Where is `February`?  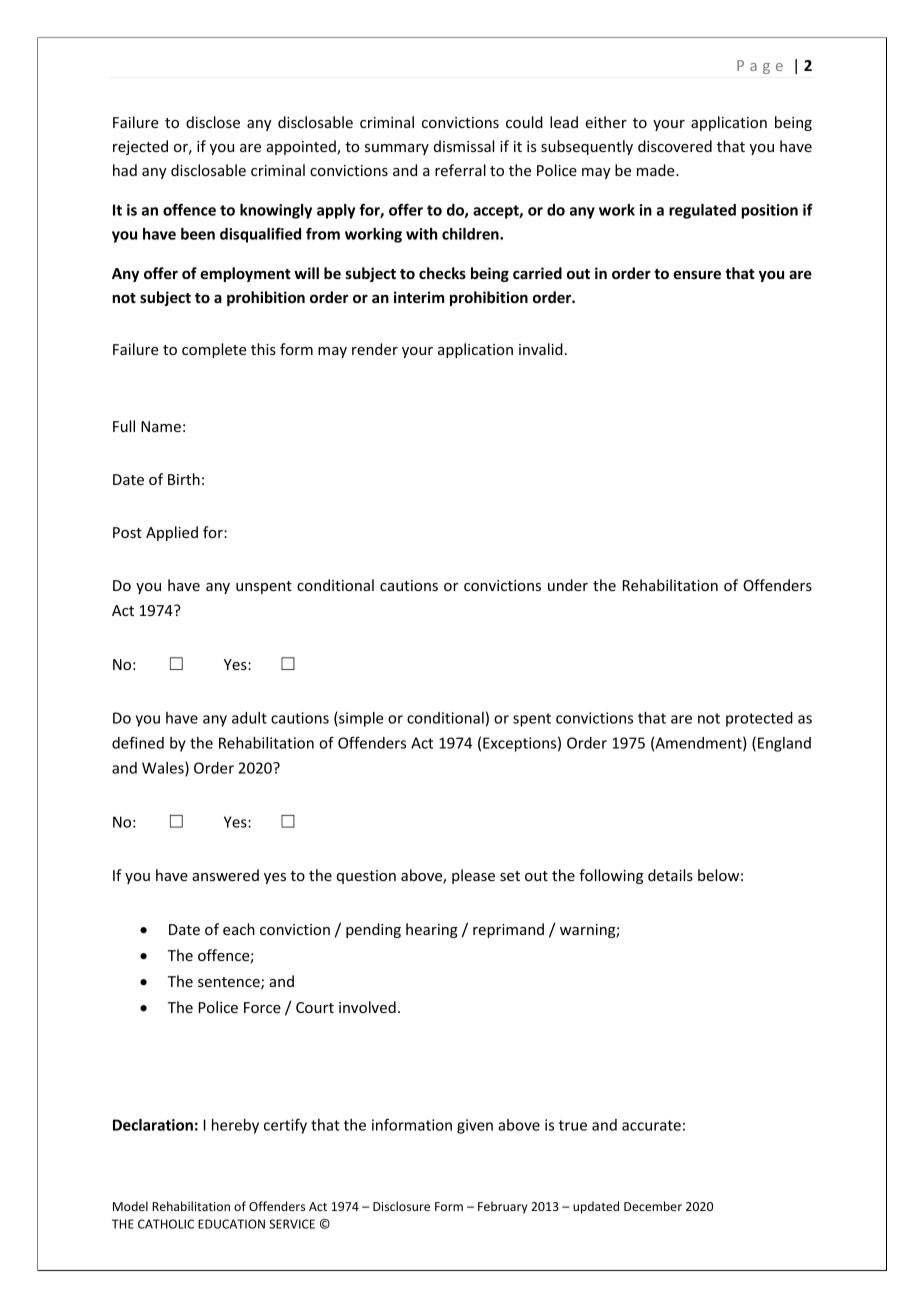 February is located at coordinates (503, 1207).
